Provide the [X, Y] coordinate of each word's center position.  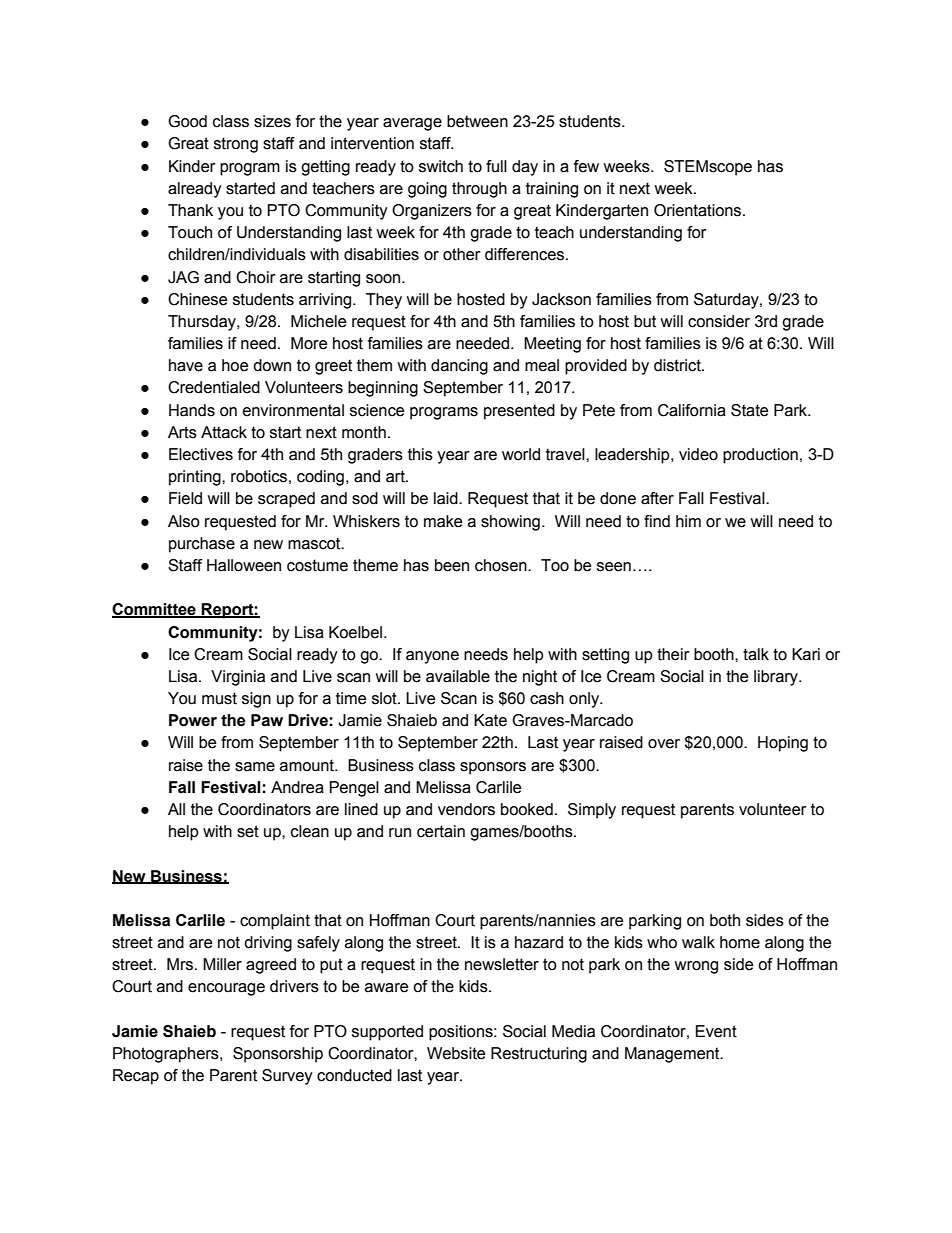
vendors [466, 809]
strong [236, 145]
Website [456, 1053]
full [496, 166]
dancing [459, 367]
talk [756, 654]
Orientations [699, 210]
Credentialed [214, 387]
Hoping [783, 744]
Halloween [244, 565]
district [678, 365]
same [255, 767]
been [452, 565]
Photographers [167, 1055]
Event [716, 1031]
